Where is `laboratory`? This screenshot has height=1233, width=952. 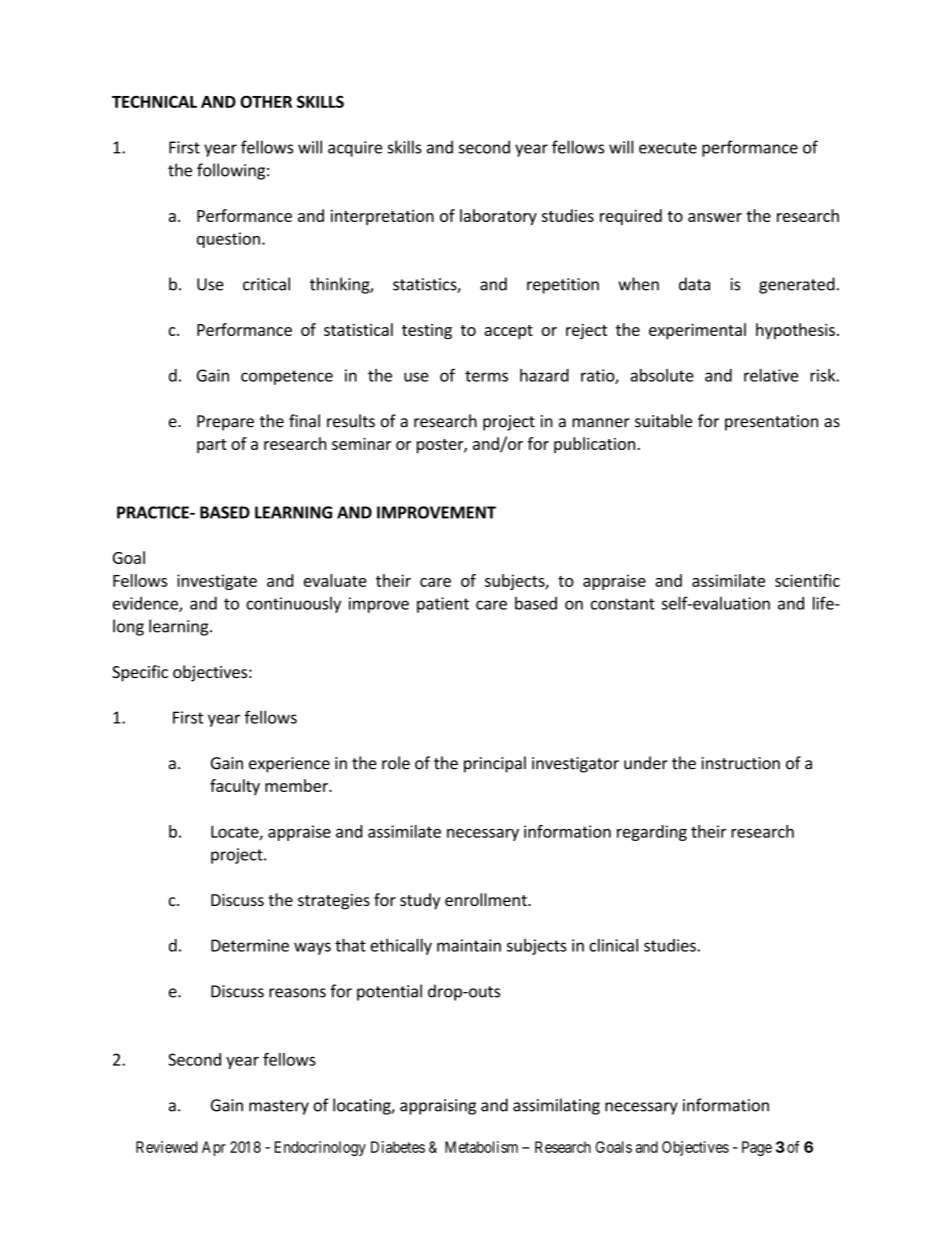
laboratory is located at coordinates (498, 217).
